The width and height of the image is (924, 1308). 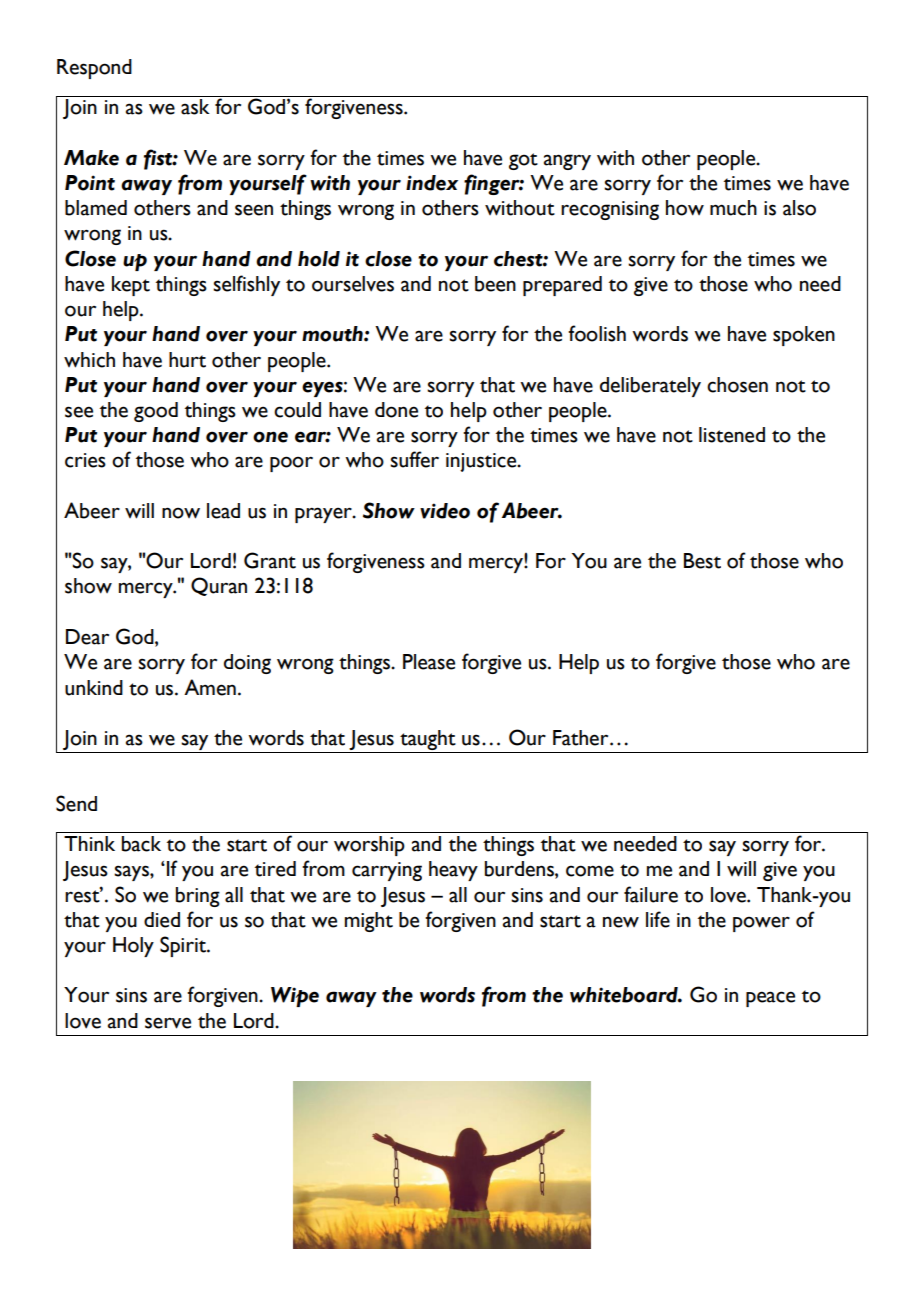 I want to click on ask, so click(x=195, y=107).
